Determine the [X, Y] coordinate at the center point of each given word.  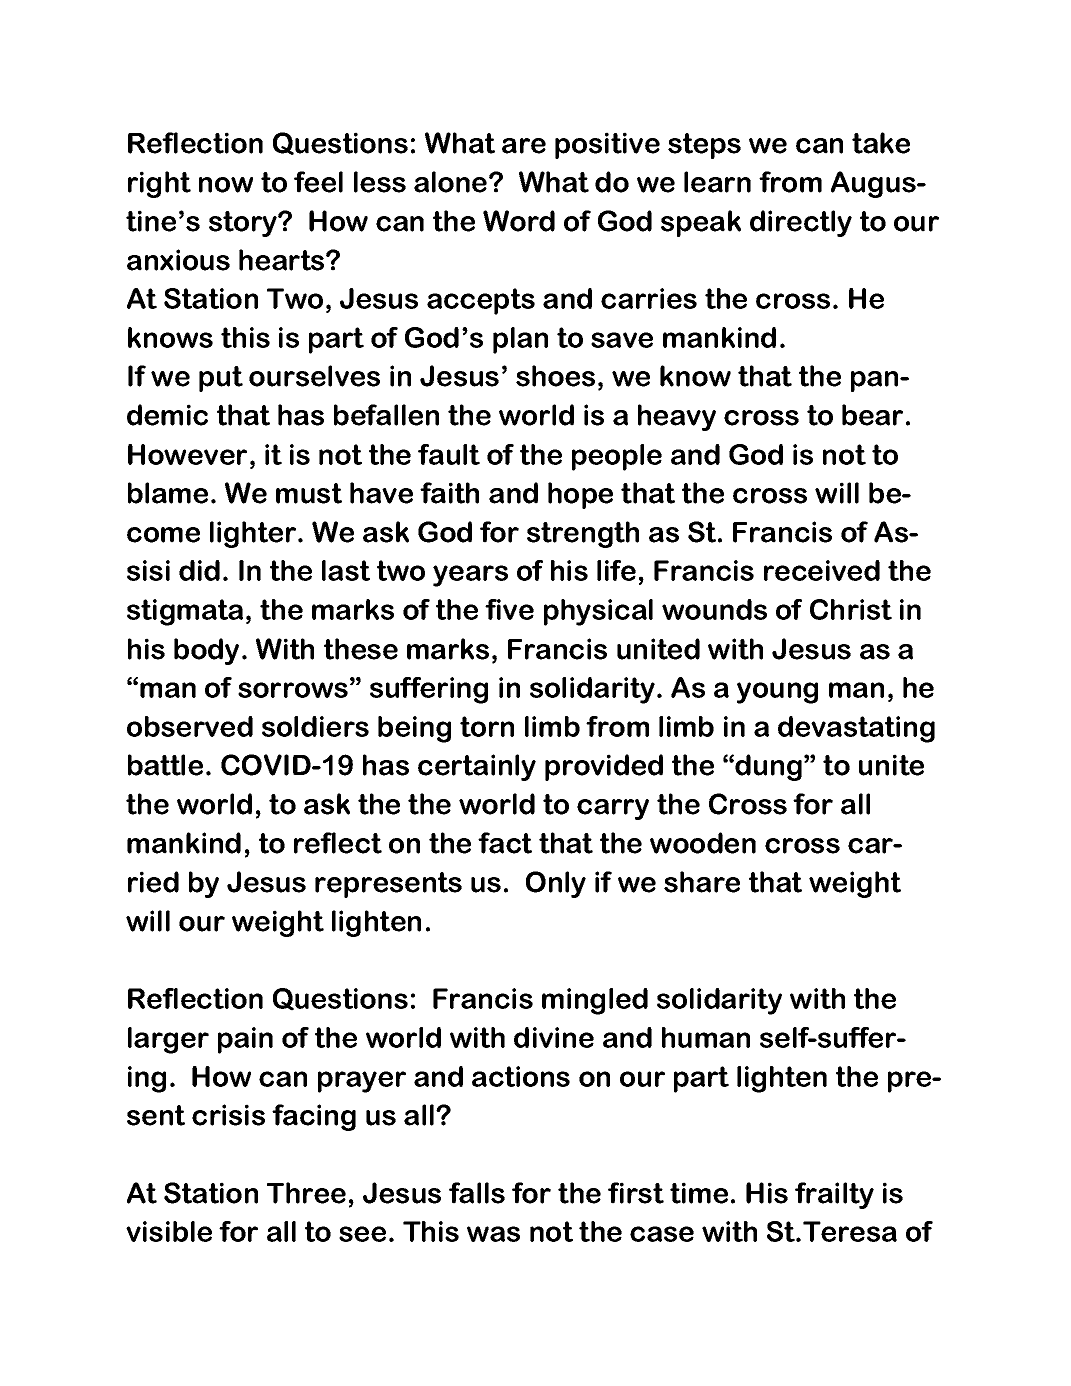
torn [487, 726]
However [187, 454]
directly [801, 223]
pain [245, 1040]
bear [872, 415]
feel [318, 182]
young [777, 693]
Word [519, 221]
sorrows [293, 690]
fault [449, 454]
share [702, 882]
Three [306, 1193]
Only [556, 884]
